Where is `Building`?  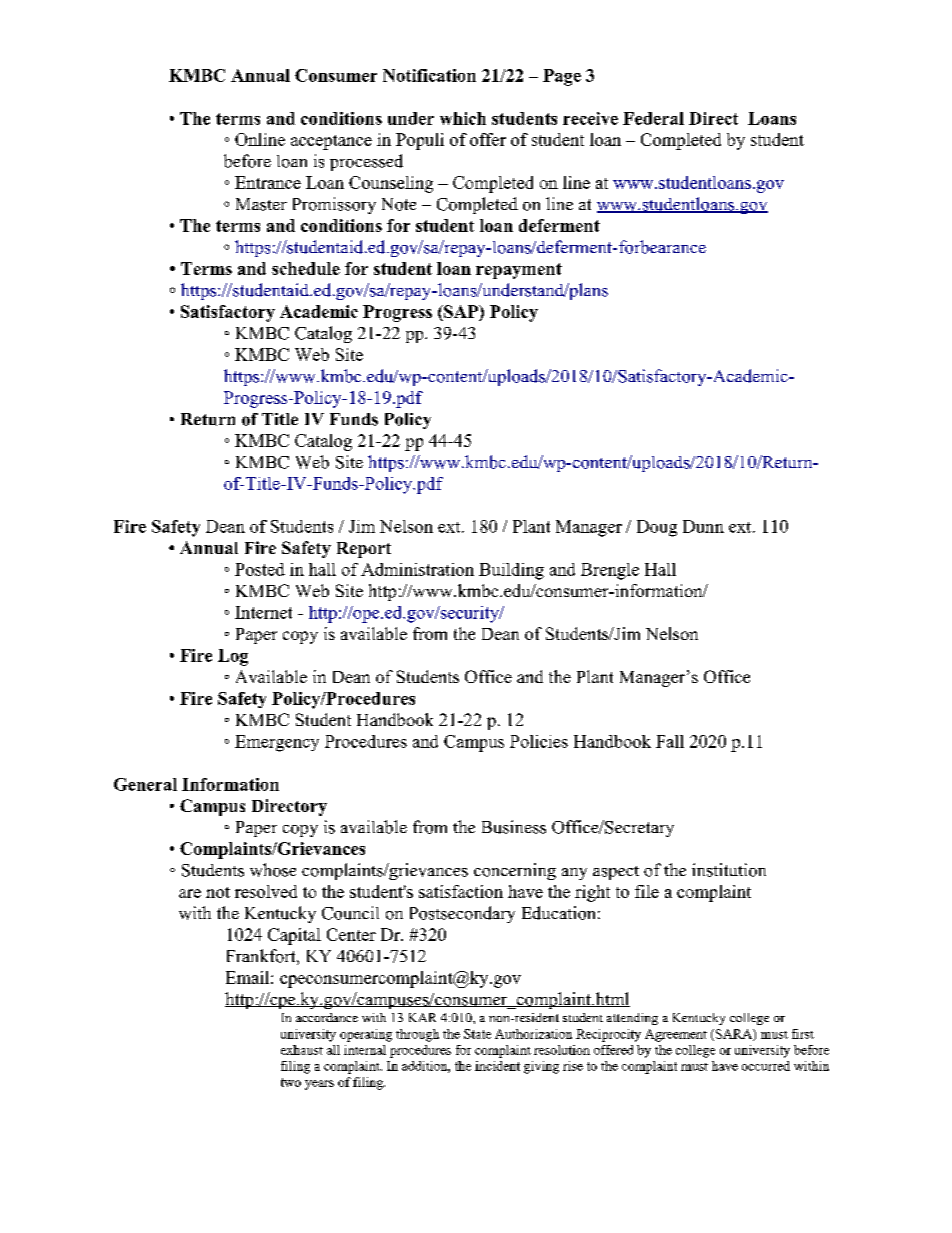
Building is located at coordinates (511, 571).
